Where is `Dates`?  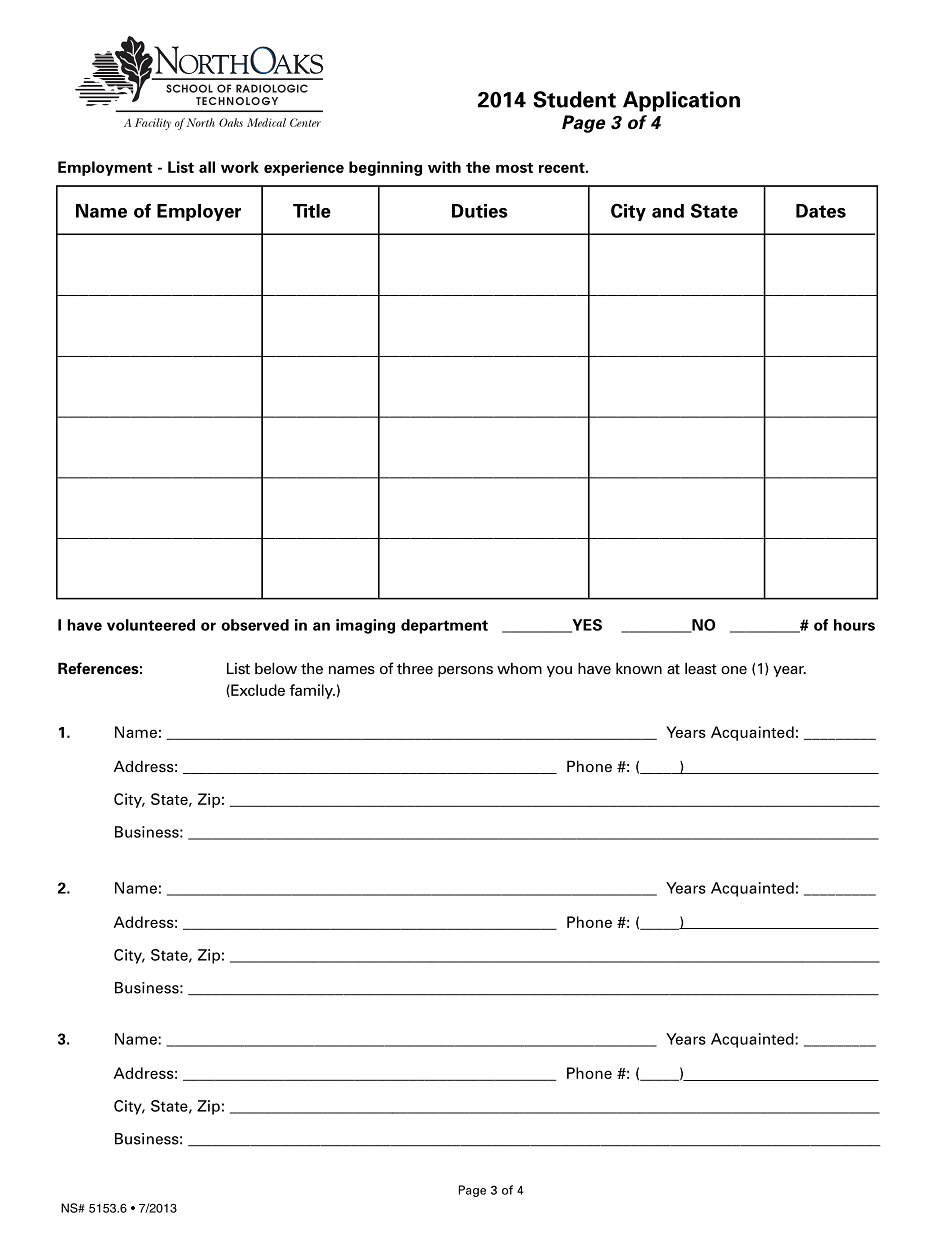 Dates is located at coordinates (821, 211).
